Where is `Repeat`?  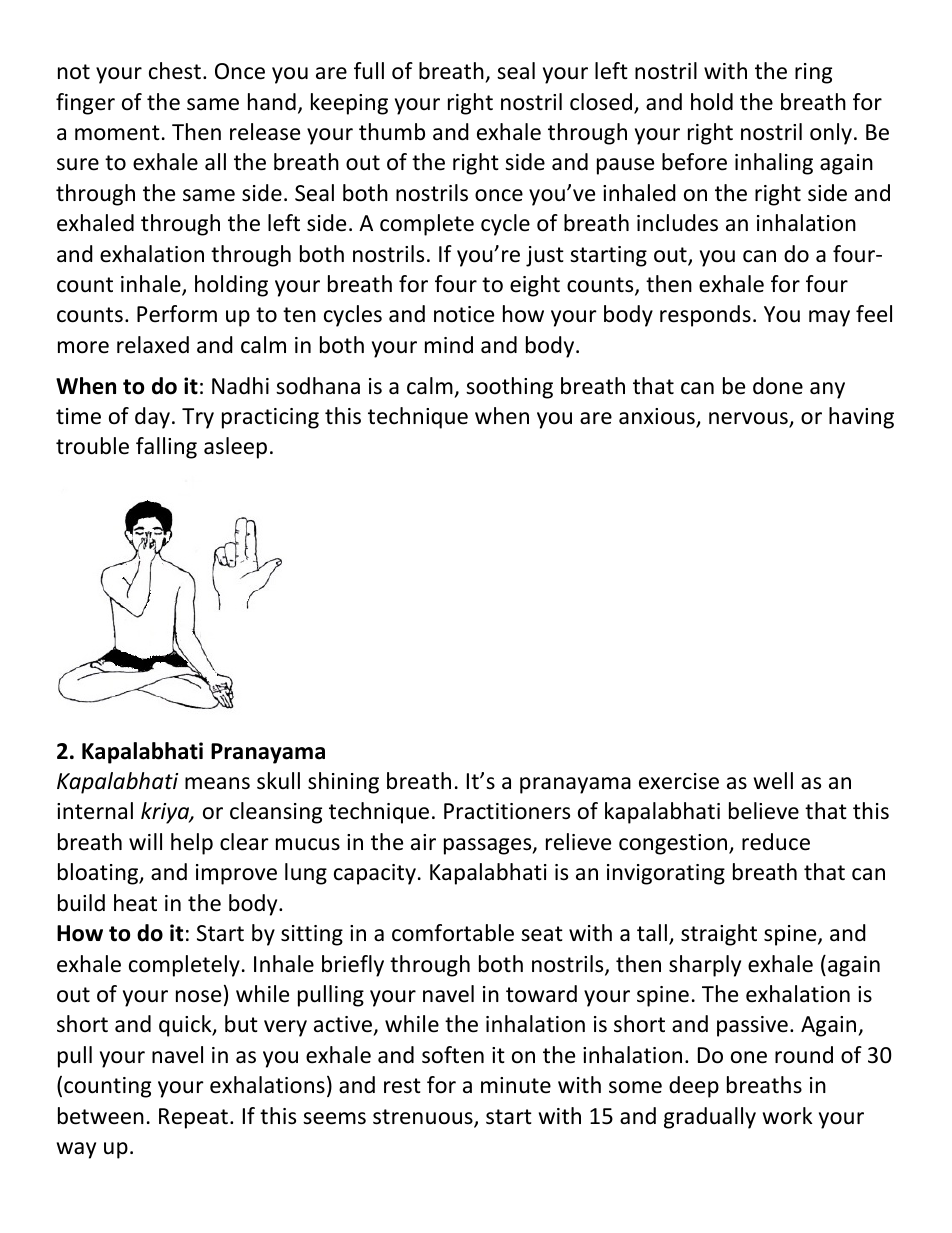 Repeat is located at coordinates (193, 1118).
